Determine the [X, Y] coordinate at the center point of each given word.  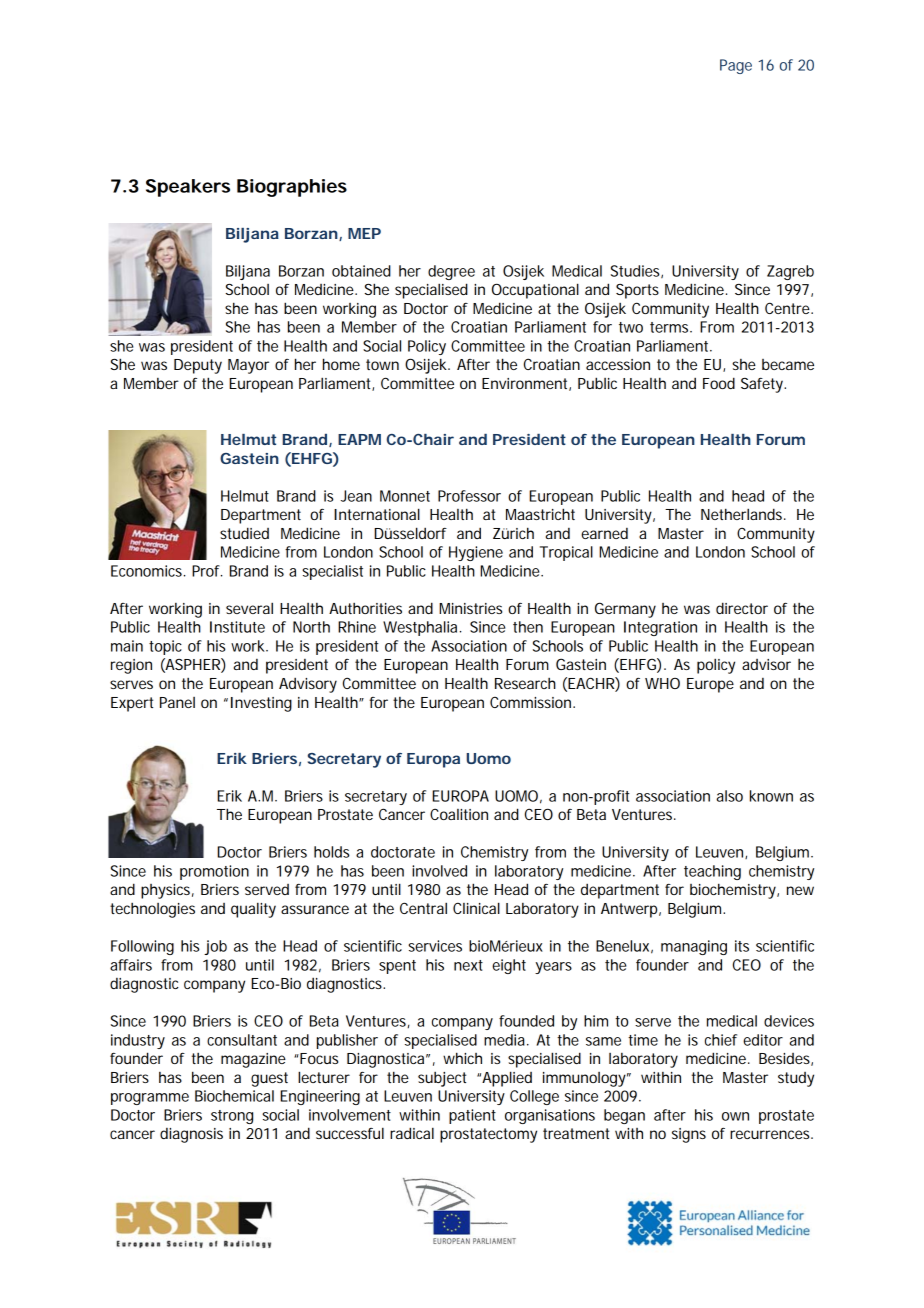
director [742, 608]
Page [736, 66]
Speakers [188, 188]
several [249, 608]
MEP [364, 233]
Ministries [470, 608]
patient [472, 1116]
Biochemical [234, 1096]
